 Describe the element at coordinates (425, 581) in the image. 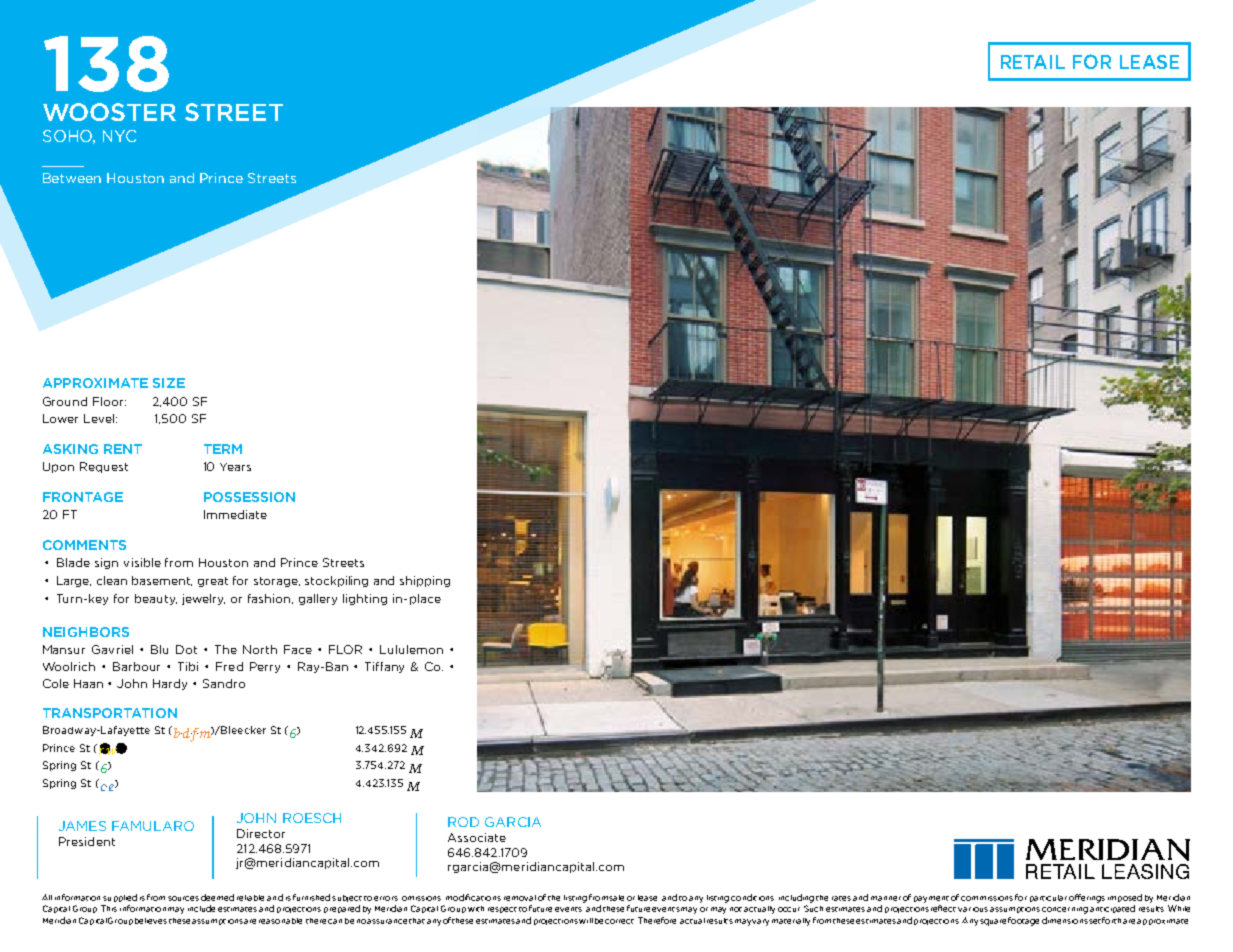

I see `shipping` at that location.
